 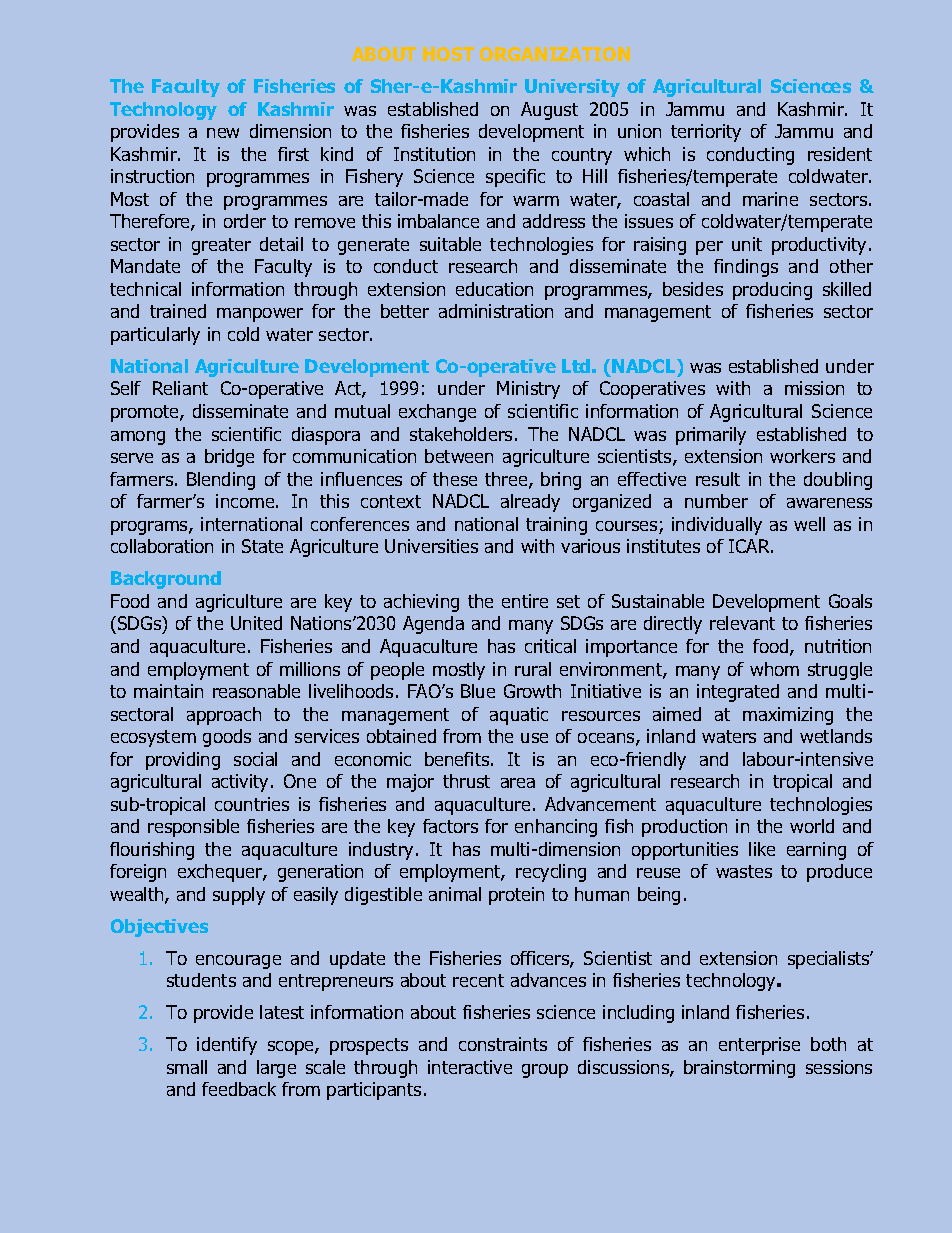 I want to click on stakeholders, so click(x=461, y=434).
